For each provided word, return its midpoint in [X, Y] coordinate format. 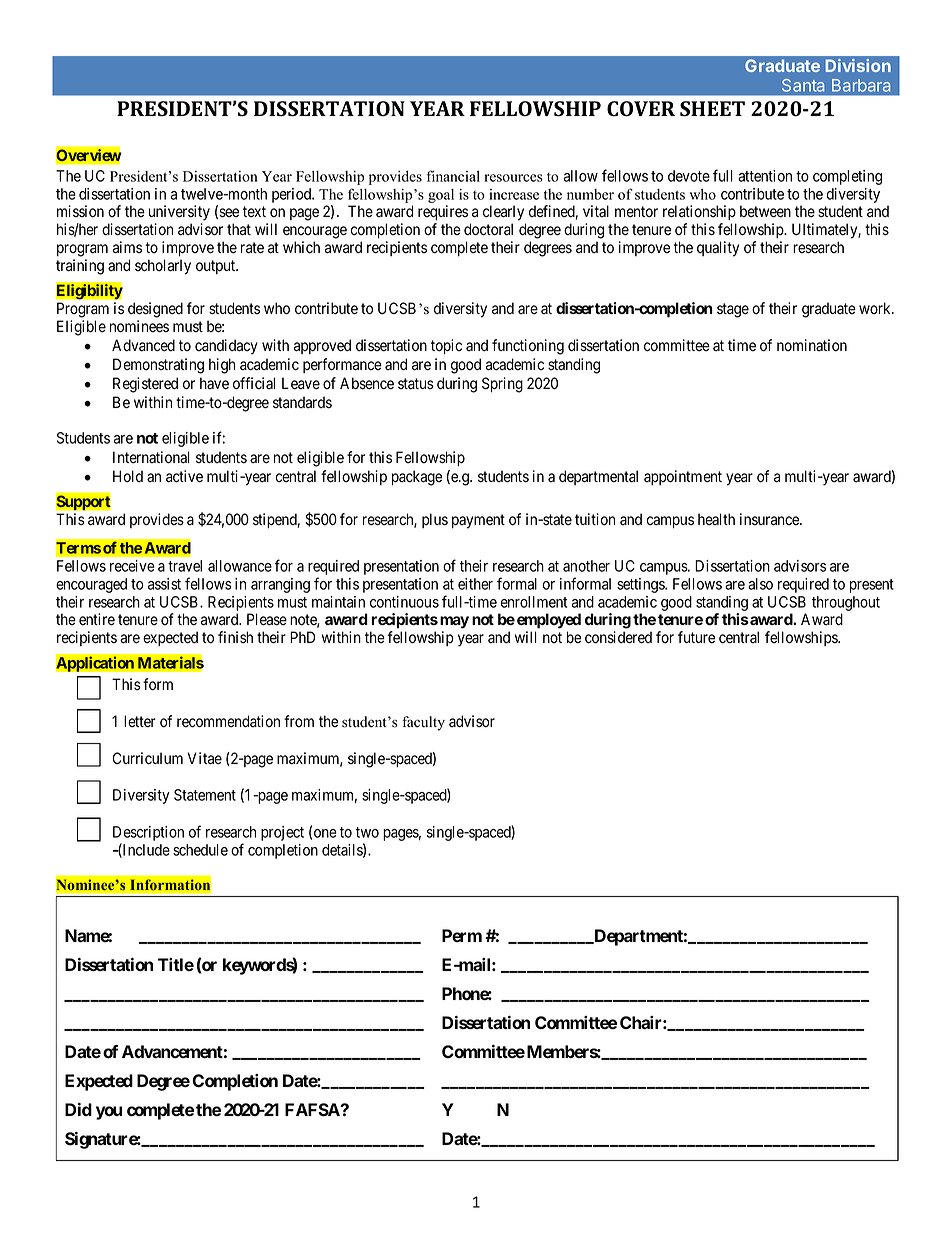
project [282, 833]
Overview [88, 155]
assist [164, 584]
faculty [423, 723]
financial [453, 176]
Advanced [143, 345]
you [109, 1113]
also [760, 584]
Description [148, 835]
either [475, 584]
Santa [803, 85]
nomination [812, 345]
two [367, 832]
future [696, 637]
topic [446, 346]
